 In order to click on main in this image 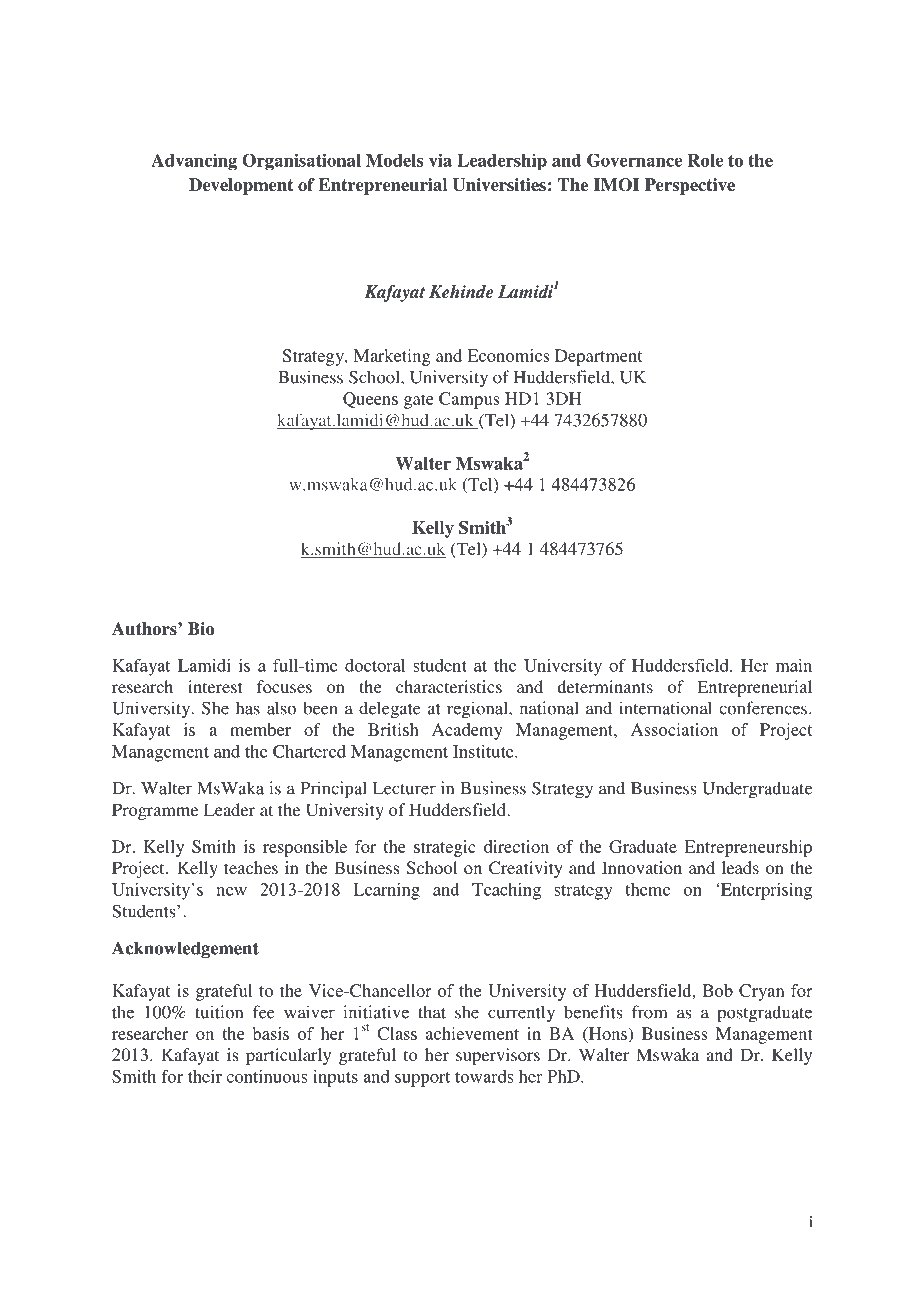, I will do `click(794, 665)`.
